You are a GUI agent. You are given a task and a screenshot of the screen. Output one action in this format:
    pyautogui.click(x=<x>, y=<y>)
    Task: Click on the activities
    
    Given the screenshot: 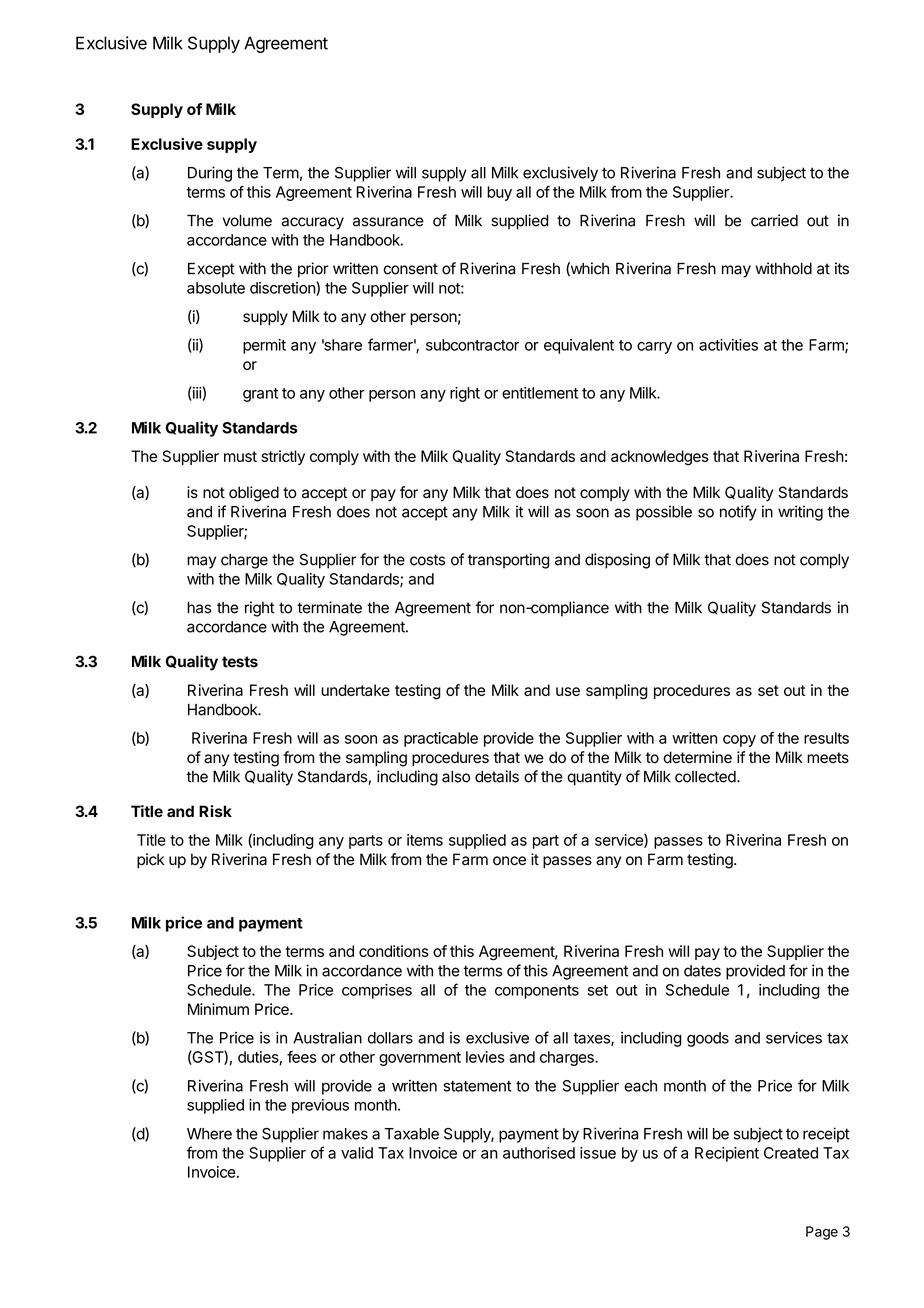 What is the action you would take?
    pyautogui.click(x=728, y=345)
